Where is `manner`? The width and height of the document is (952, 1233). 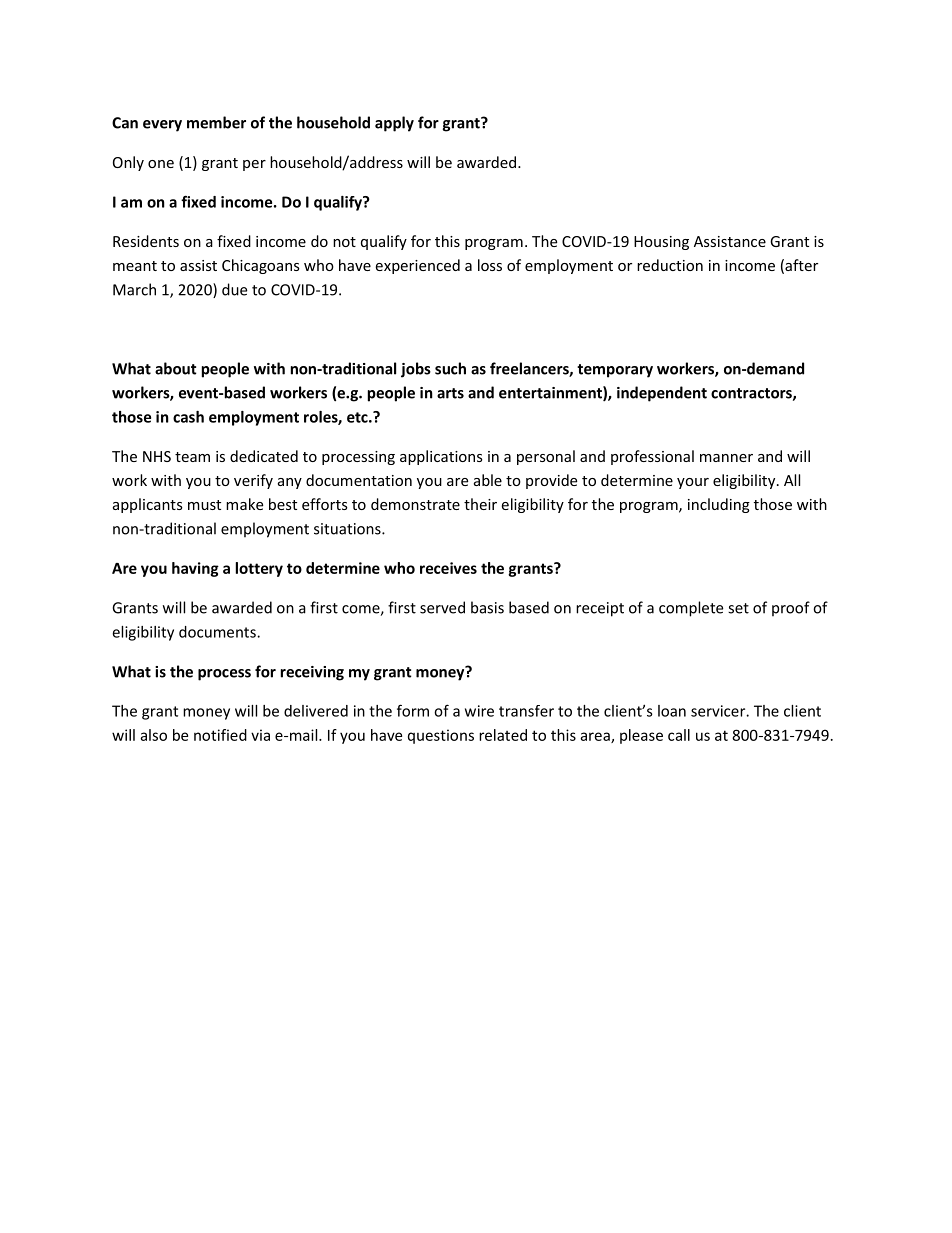 manner is located at coordinates (726, 458).
